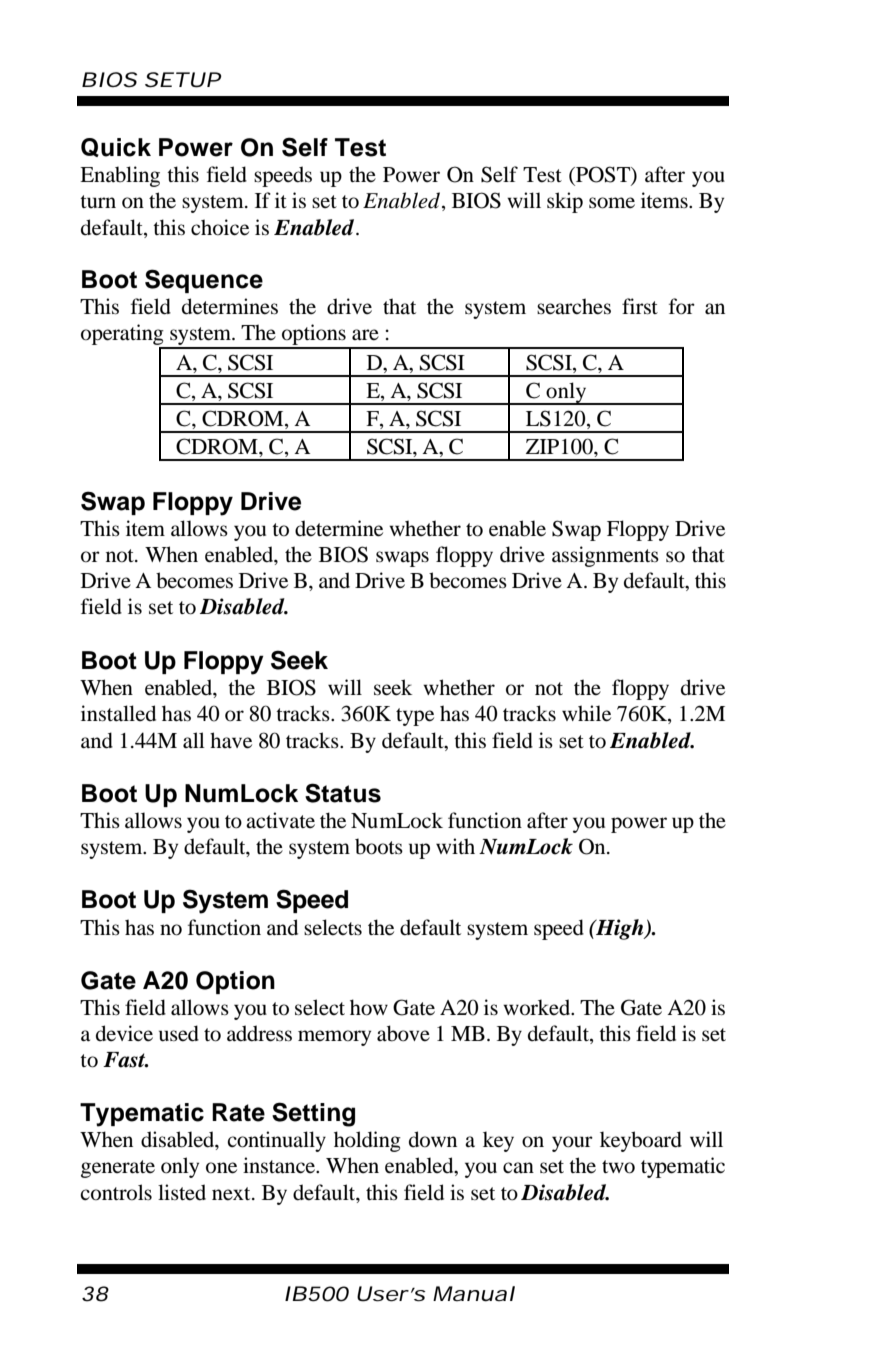 The width and height of the page is (887, 1372). What do you see at coordinates (612, 203) in the page?
I see `some` at bounding box center [612, 203].
